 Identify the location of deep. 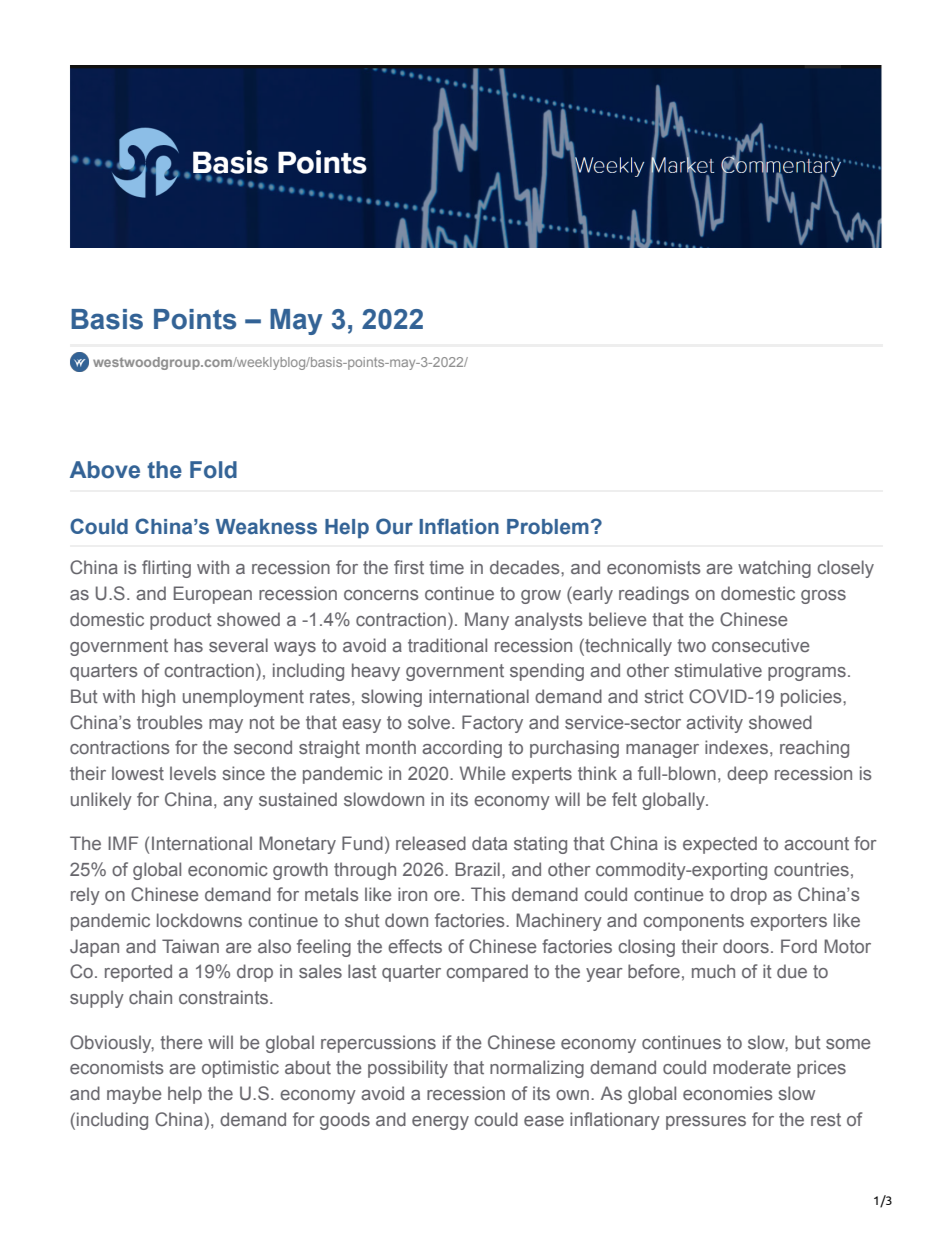
(747, 775).
